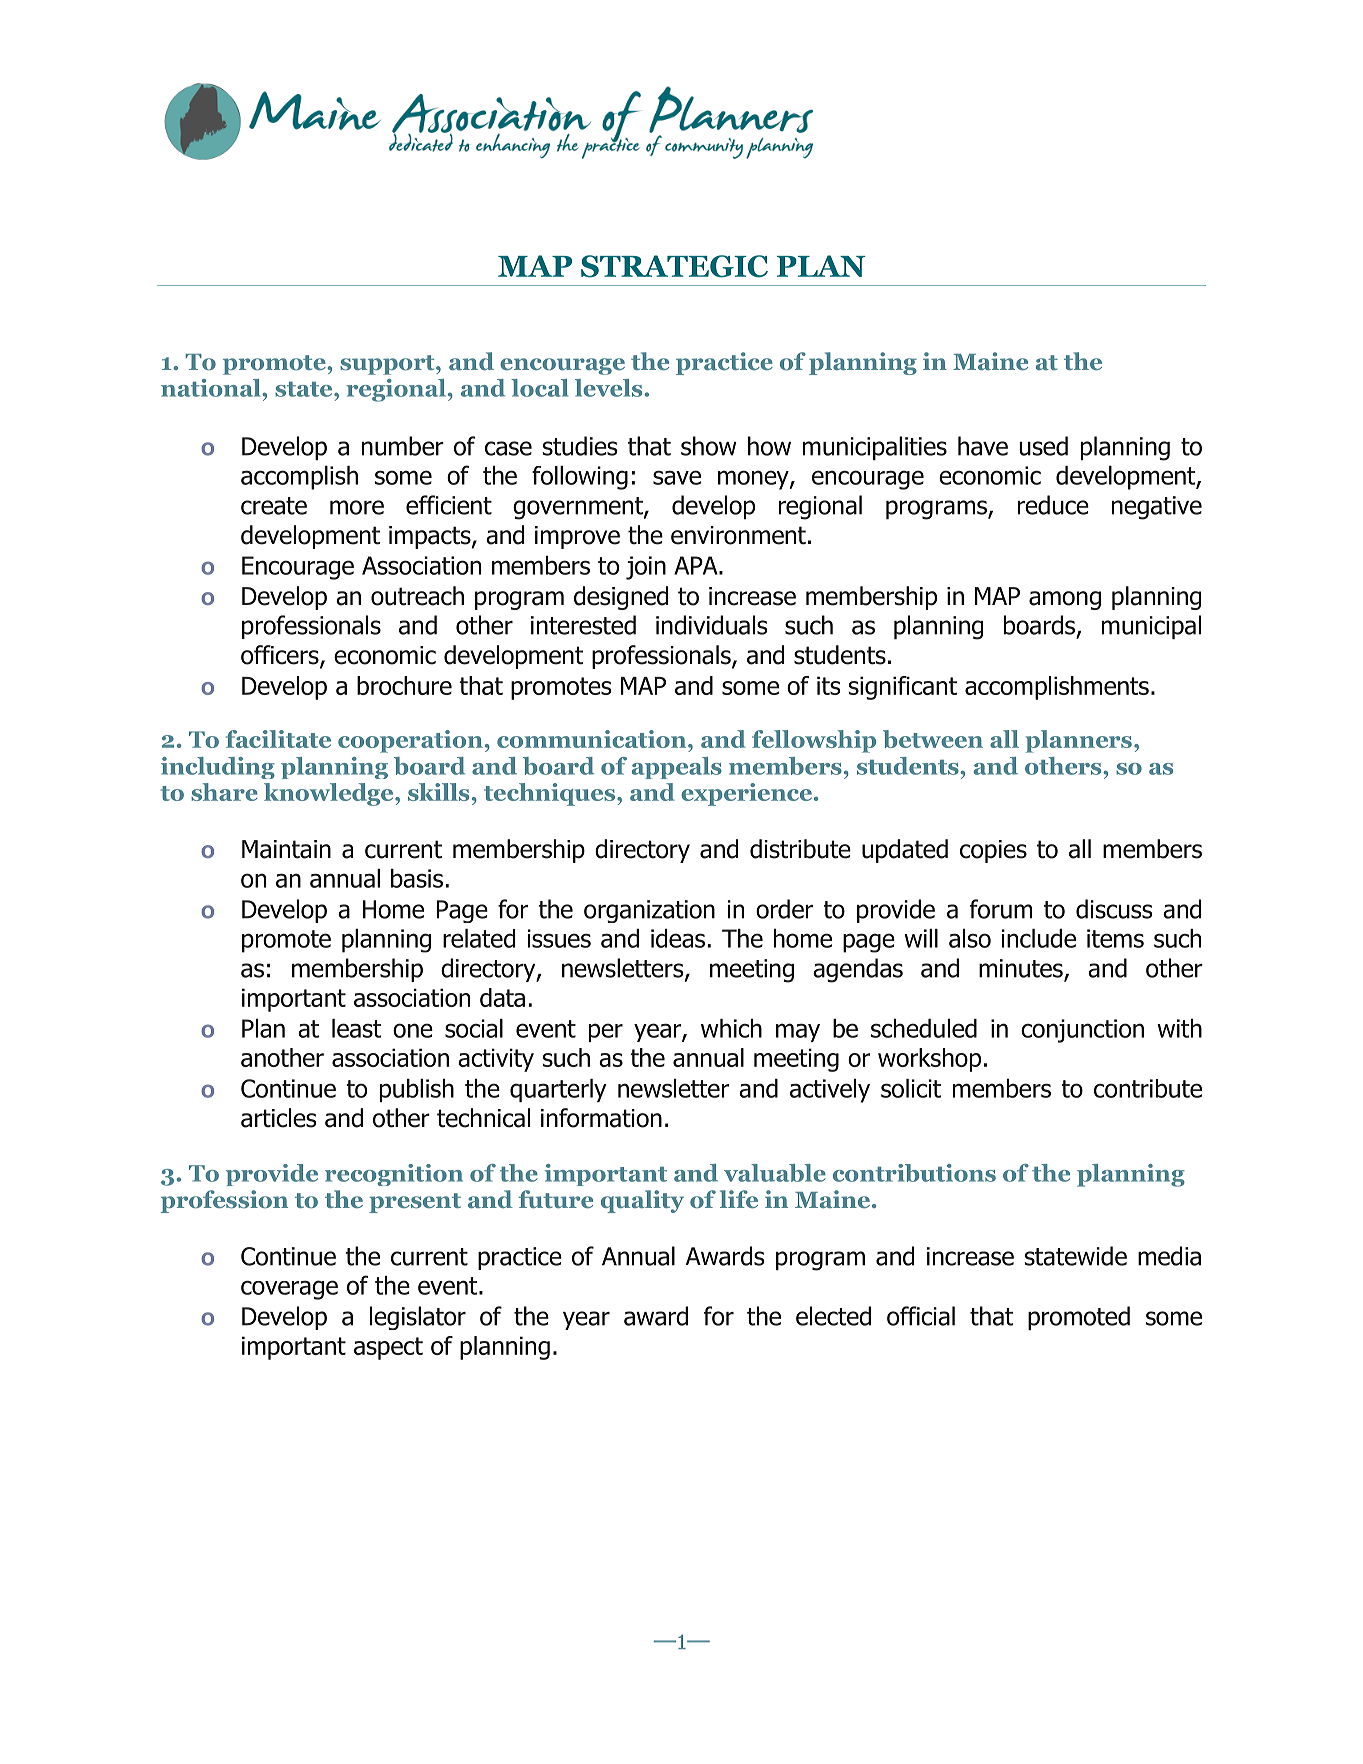  I want to click on copies, so click(993, 851).
